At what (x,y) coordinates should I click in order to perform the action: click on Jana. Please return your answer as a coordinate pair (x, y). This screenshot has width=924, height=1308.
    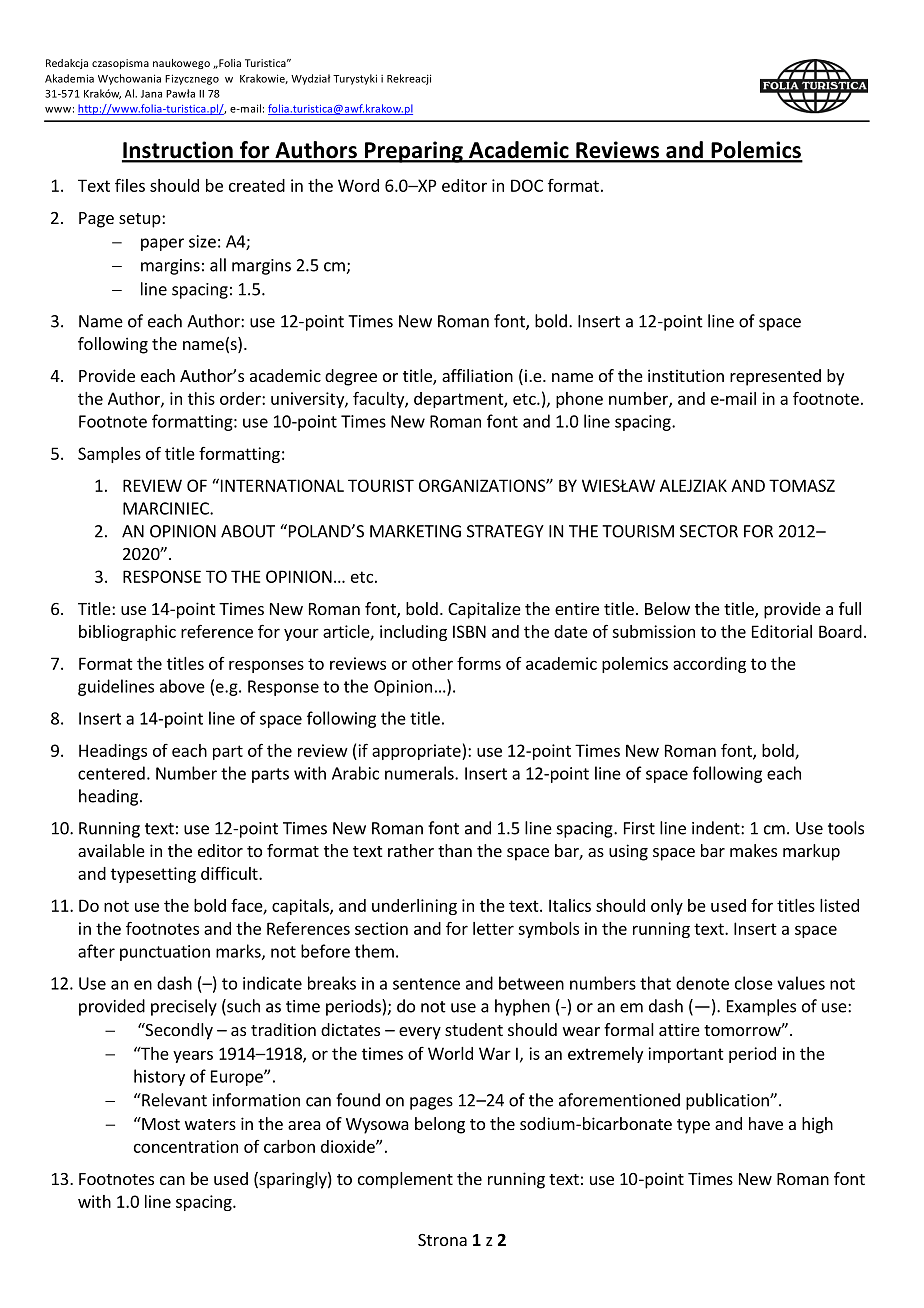
    Looking at the image, I should click on (151, 94).
